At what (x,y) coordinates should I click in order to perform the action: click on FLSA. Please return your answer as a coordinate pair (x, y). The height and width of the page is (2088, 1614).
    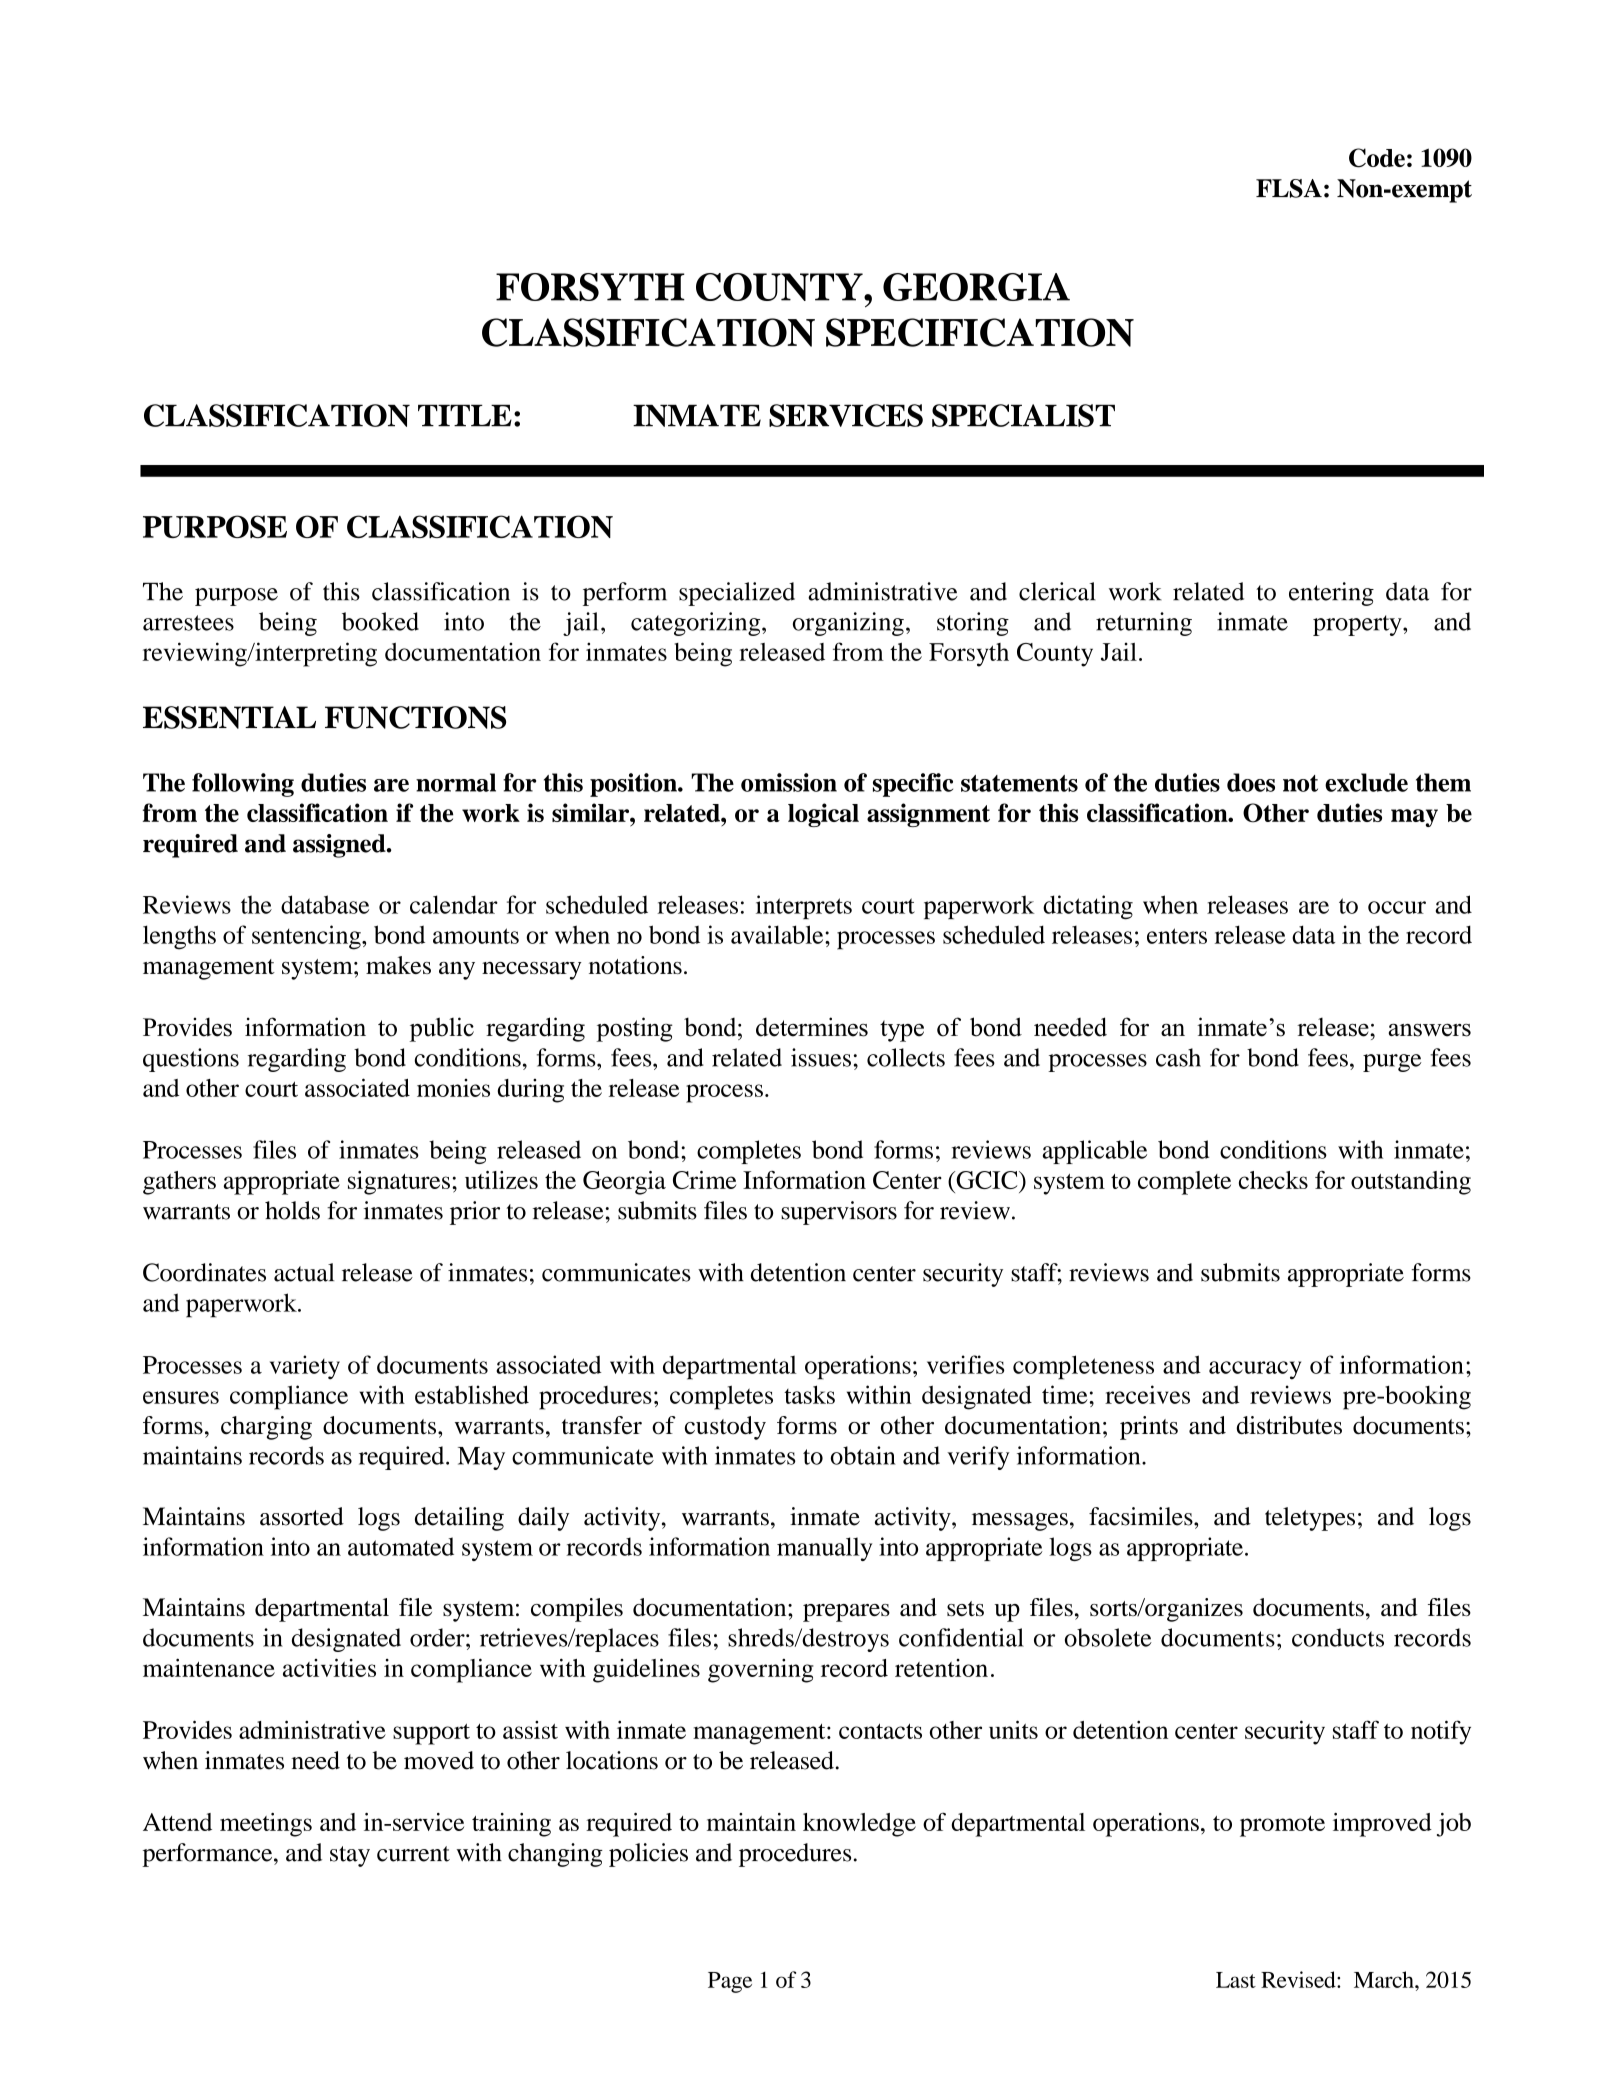
    Looking at the image, I should click on (1289, 188).
